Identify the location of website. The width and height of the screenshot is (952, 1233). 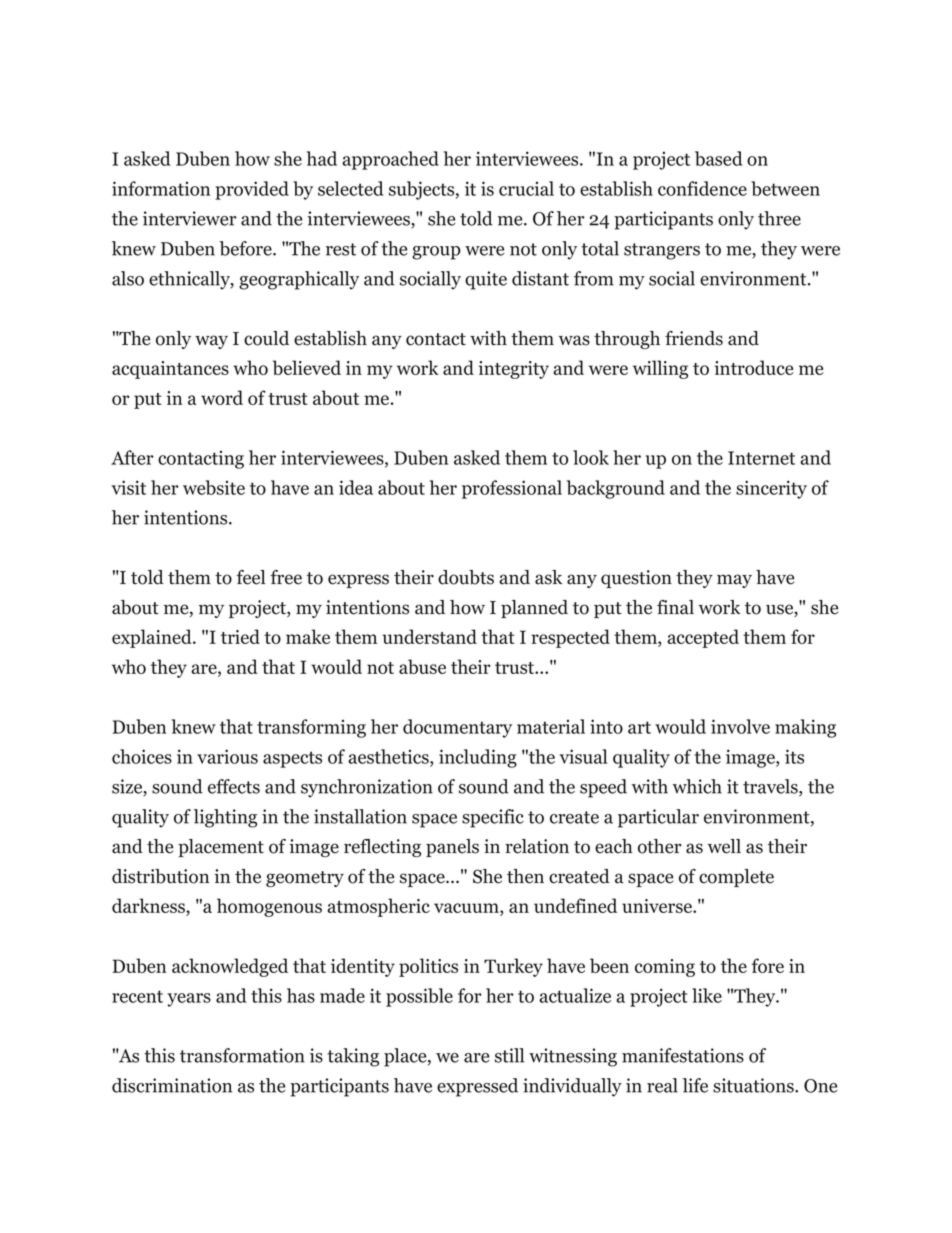
(214, 487).
